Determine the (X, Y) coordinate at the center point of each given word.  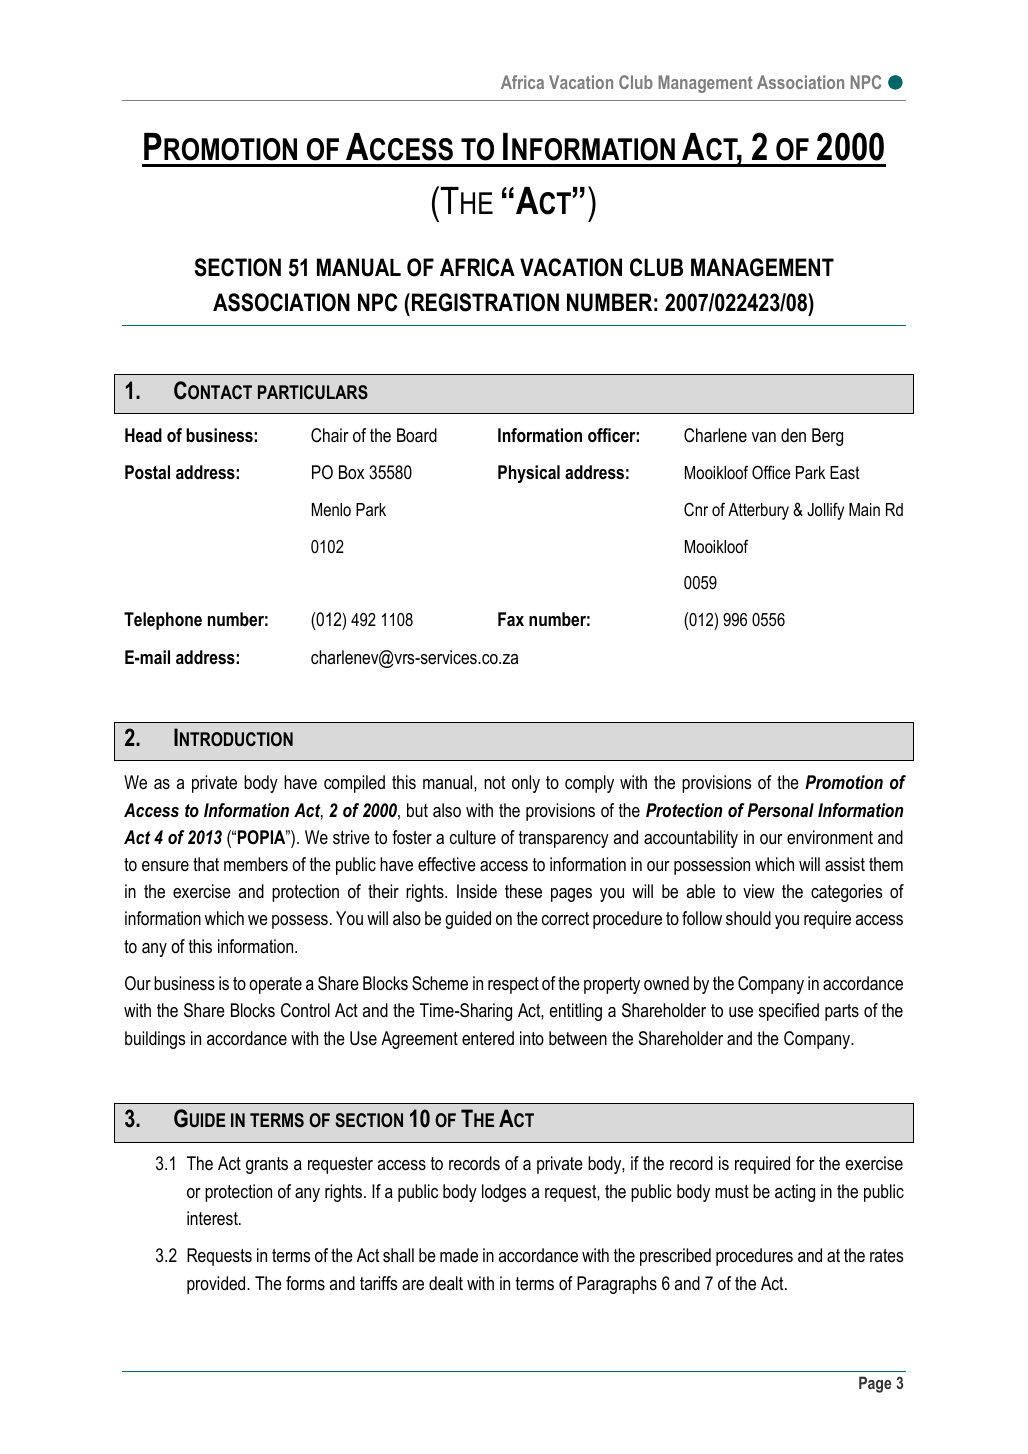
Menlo (331, 509)
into (532, 1038)
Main (864, 509)
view (759, 891)
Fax (511, 619)
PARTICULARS (313, 392)
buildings (155, 1040)
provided (217, 1285)
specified (789, 1012)
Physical (529, 474)
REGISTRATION (485, 302)
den (793, 435)
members (256, 864)
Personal (780, 810)
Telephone (163, 621)
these (523, 891)
